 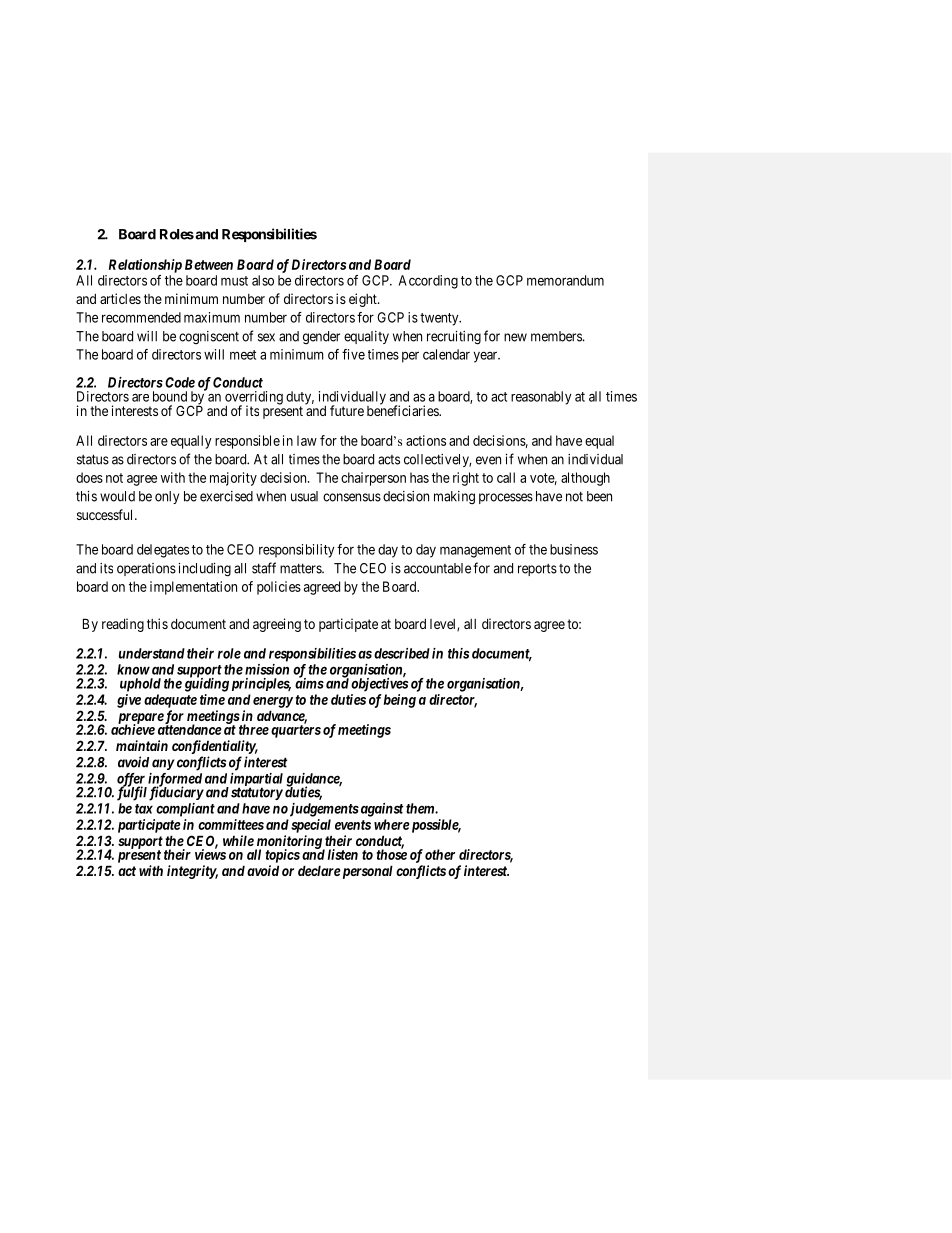 What do you see at coordinates (123, 625) in the screenshot?
I see `reading` at bounding box center [123, 625].
